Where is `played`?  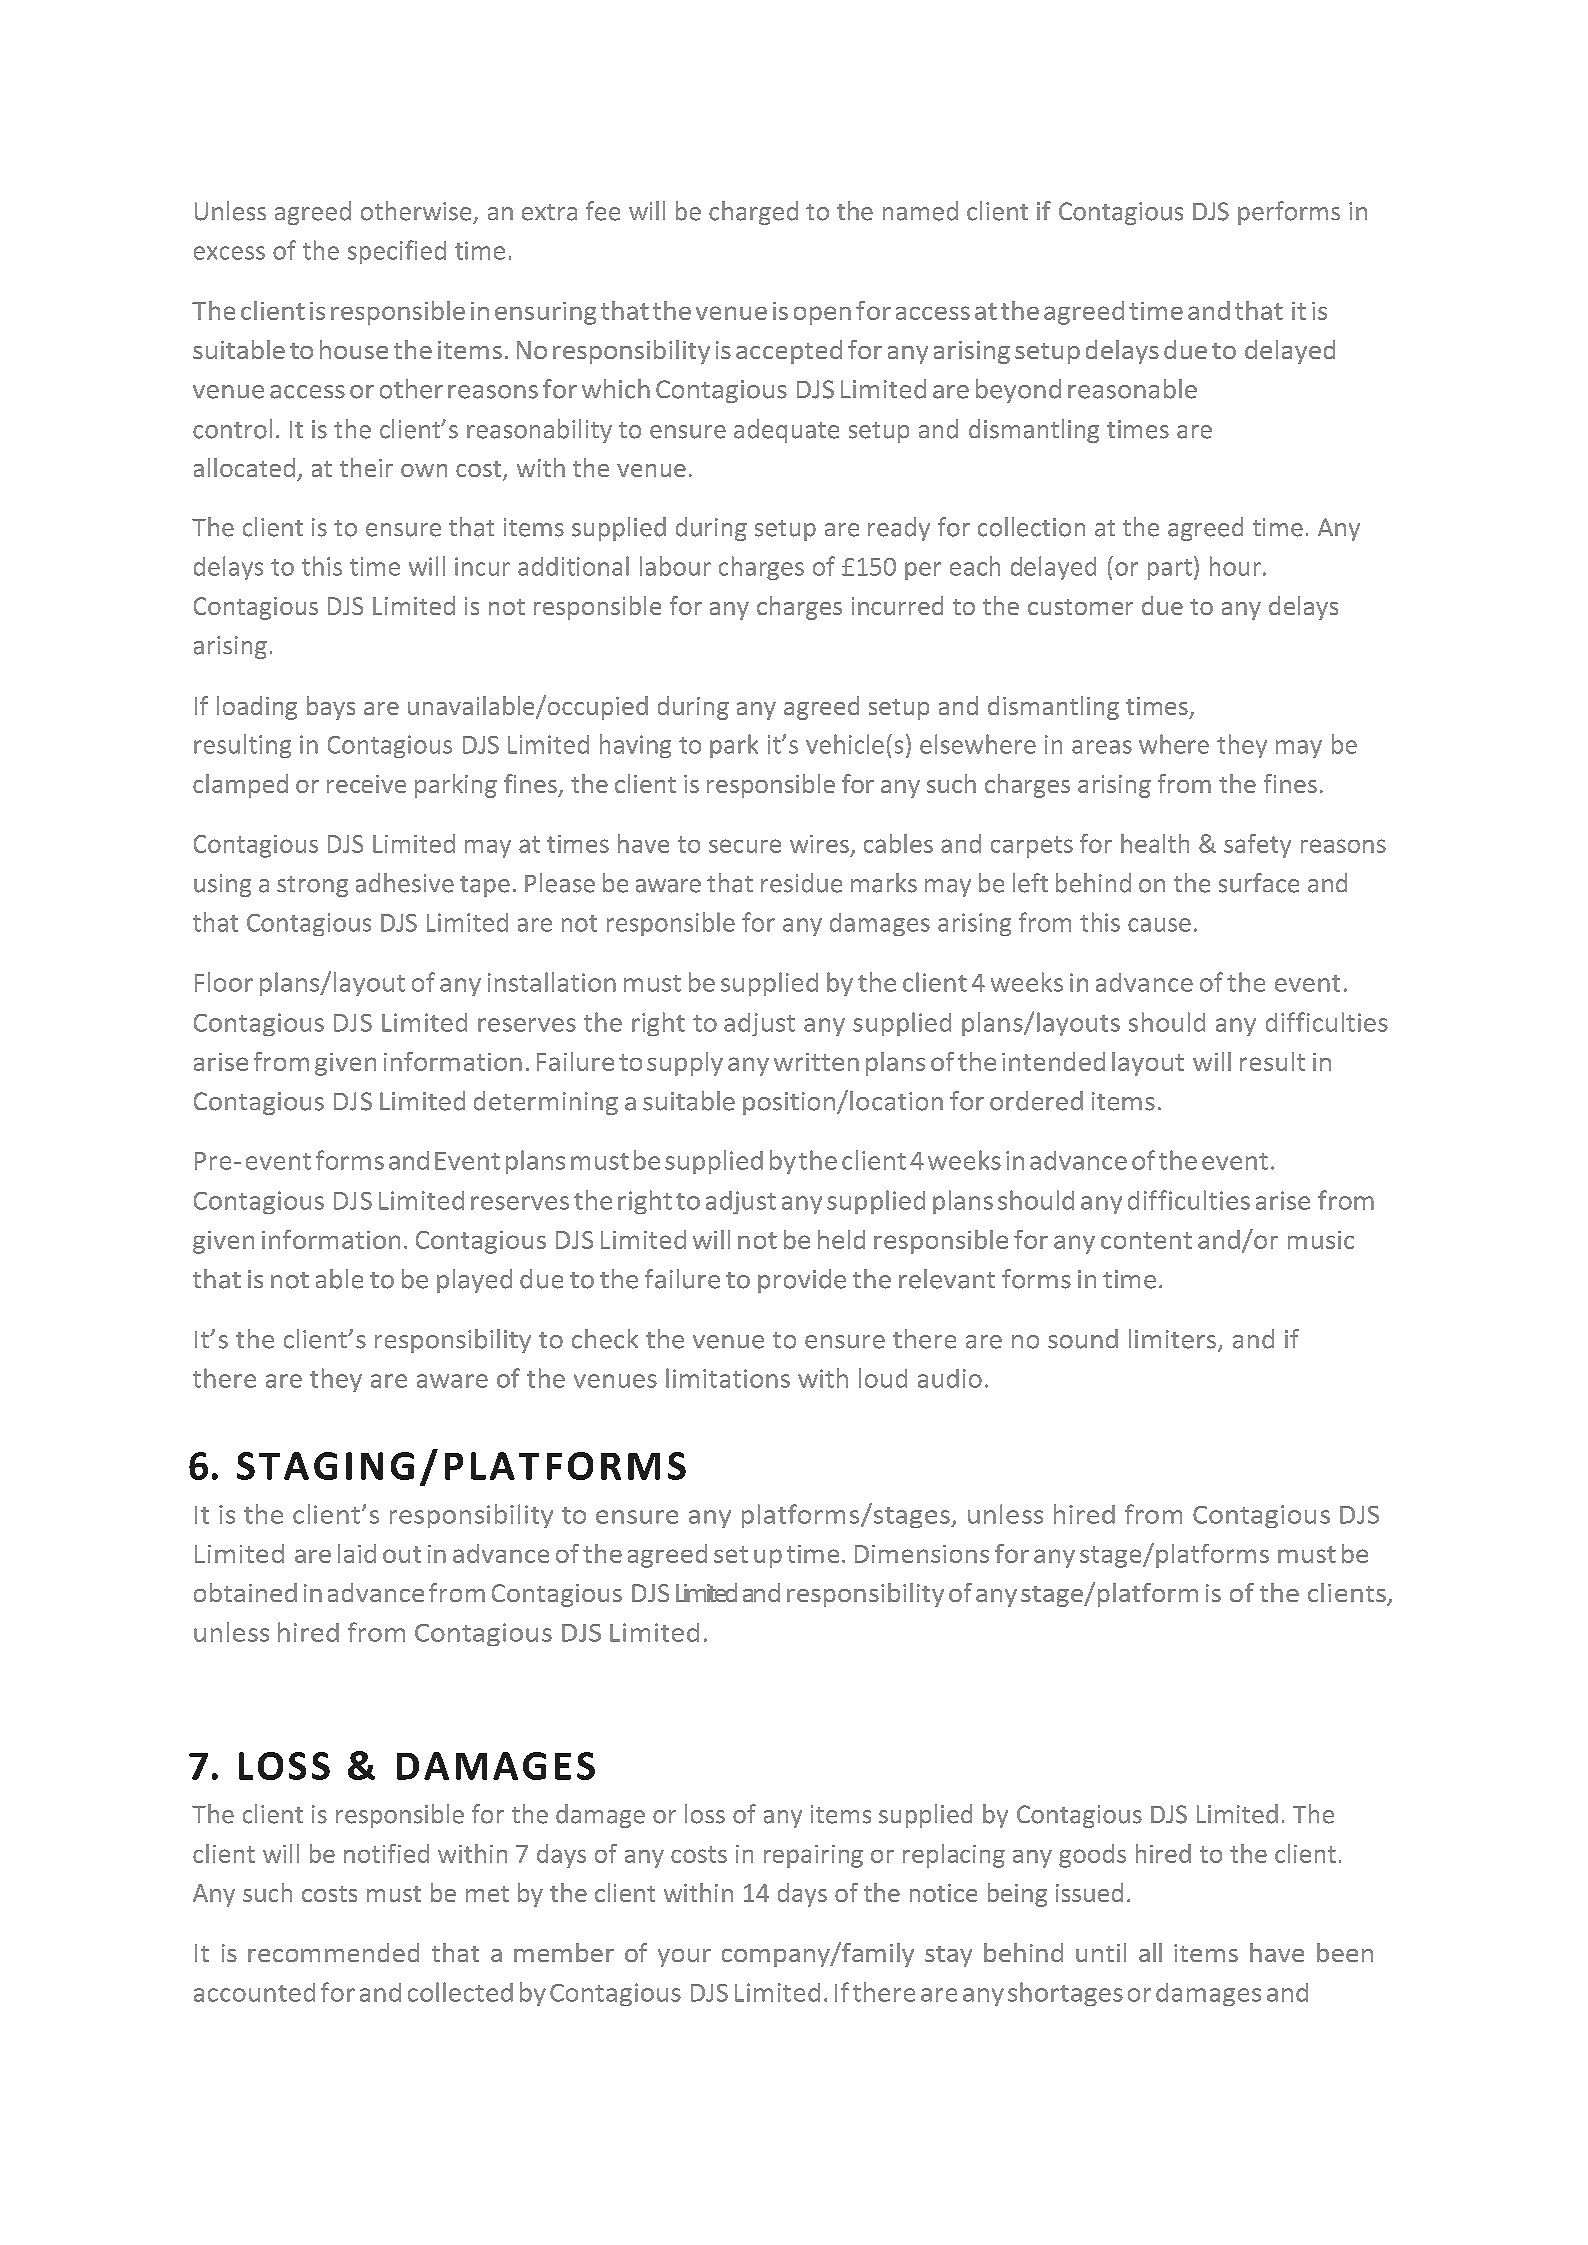
played is located at coordinates (474, 1281).
